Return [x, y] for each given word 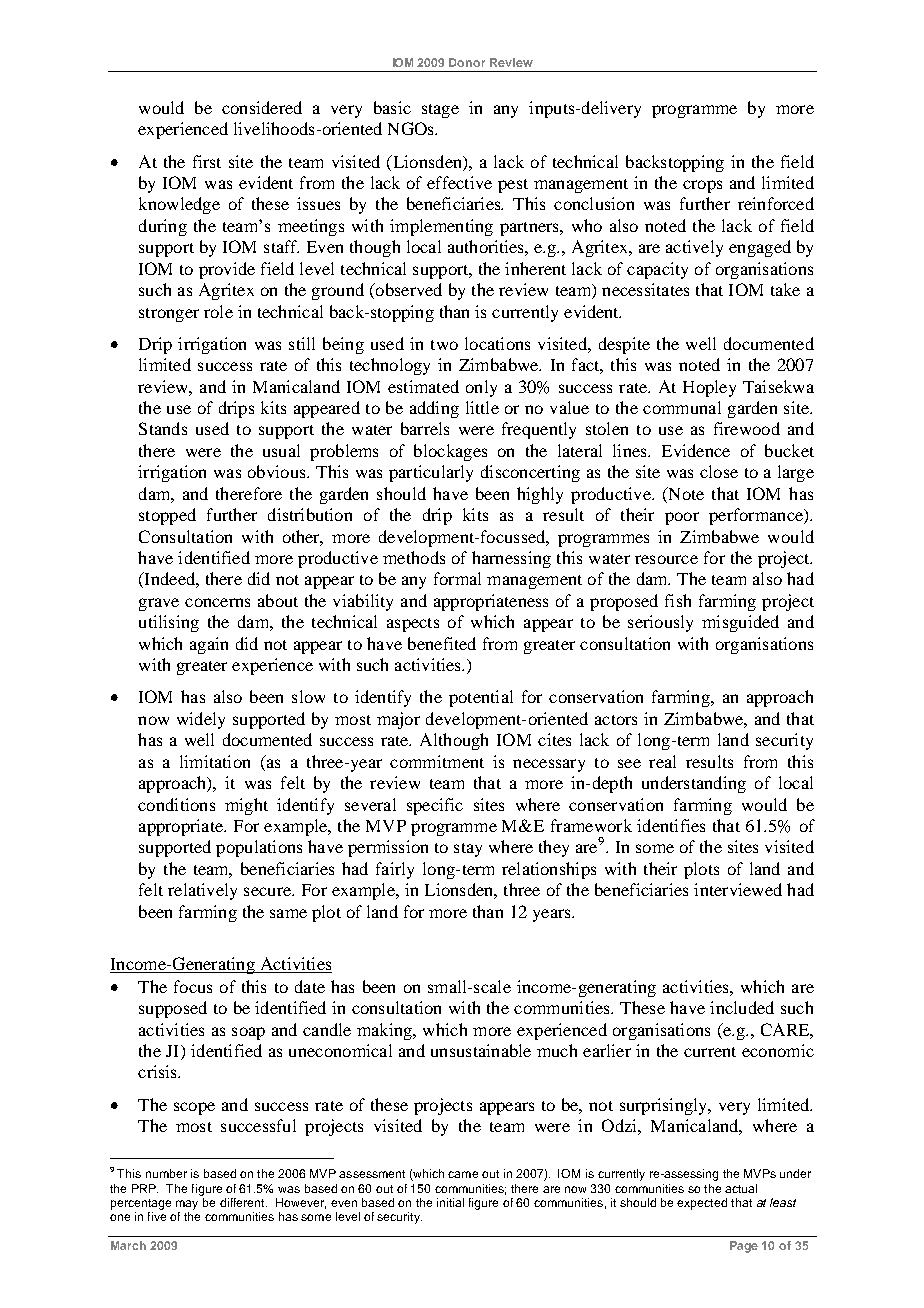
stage [440, 111]
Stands [163, 428]
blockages [450, 452]
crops [702, 186]
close [719, 471]
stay [468, 850]
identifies [671, 825]
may [187, 1205]
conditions [176, 804]
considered [262, 107]
